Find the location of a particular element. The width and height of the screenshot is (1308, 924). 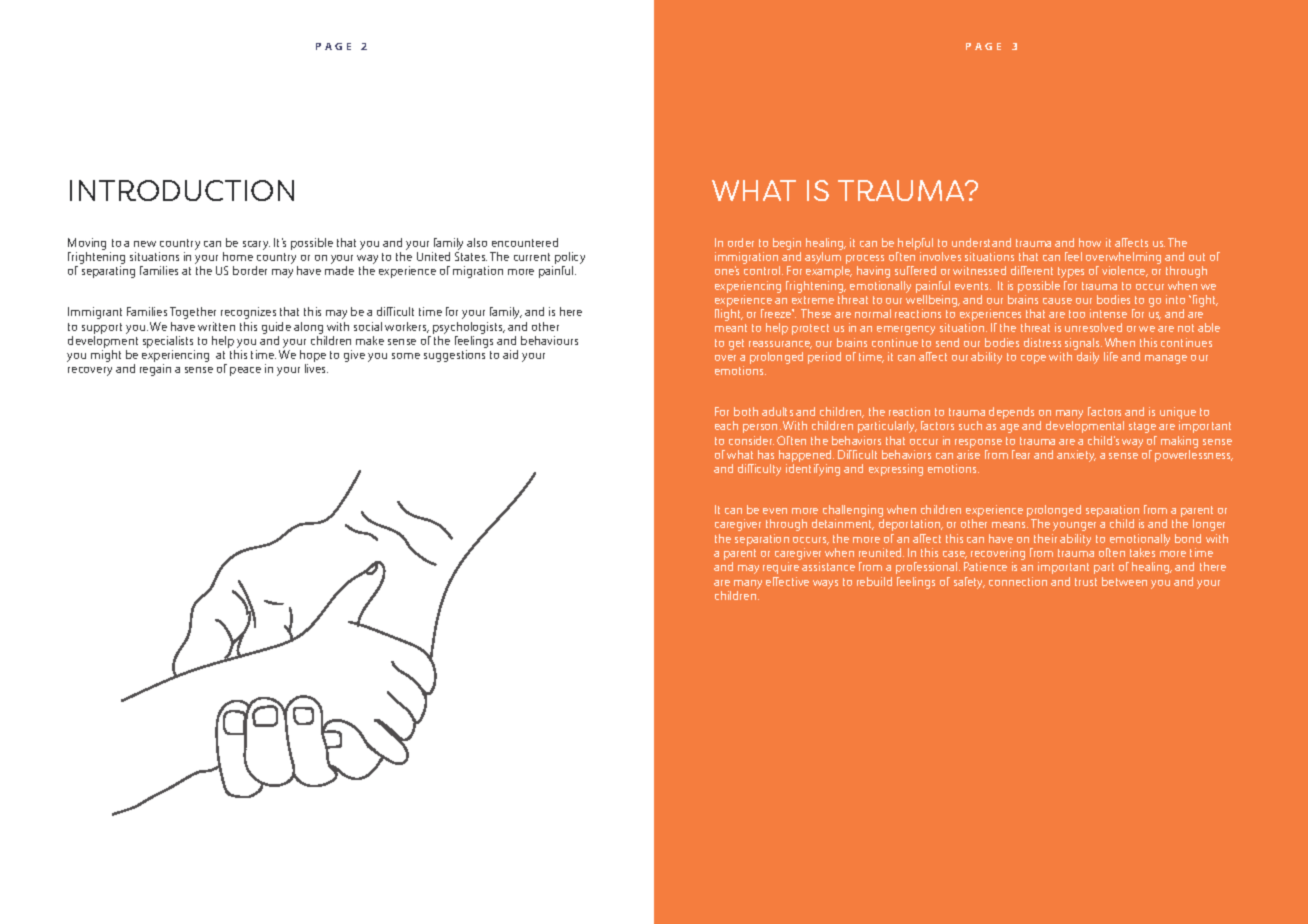

both is located at coordinates (746, 411).
